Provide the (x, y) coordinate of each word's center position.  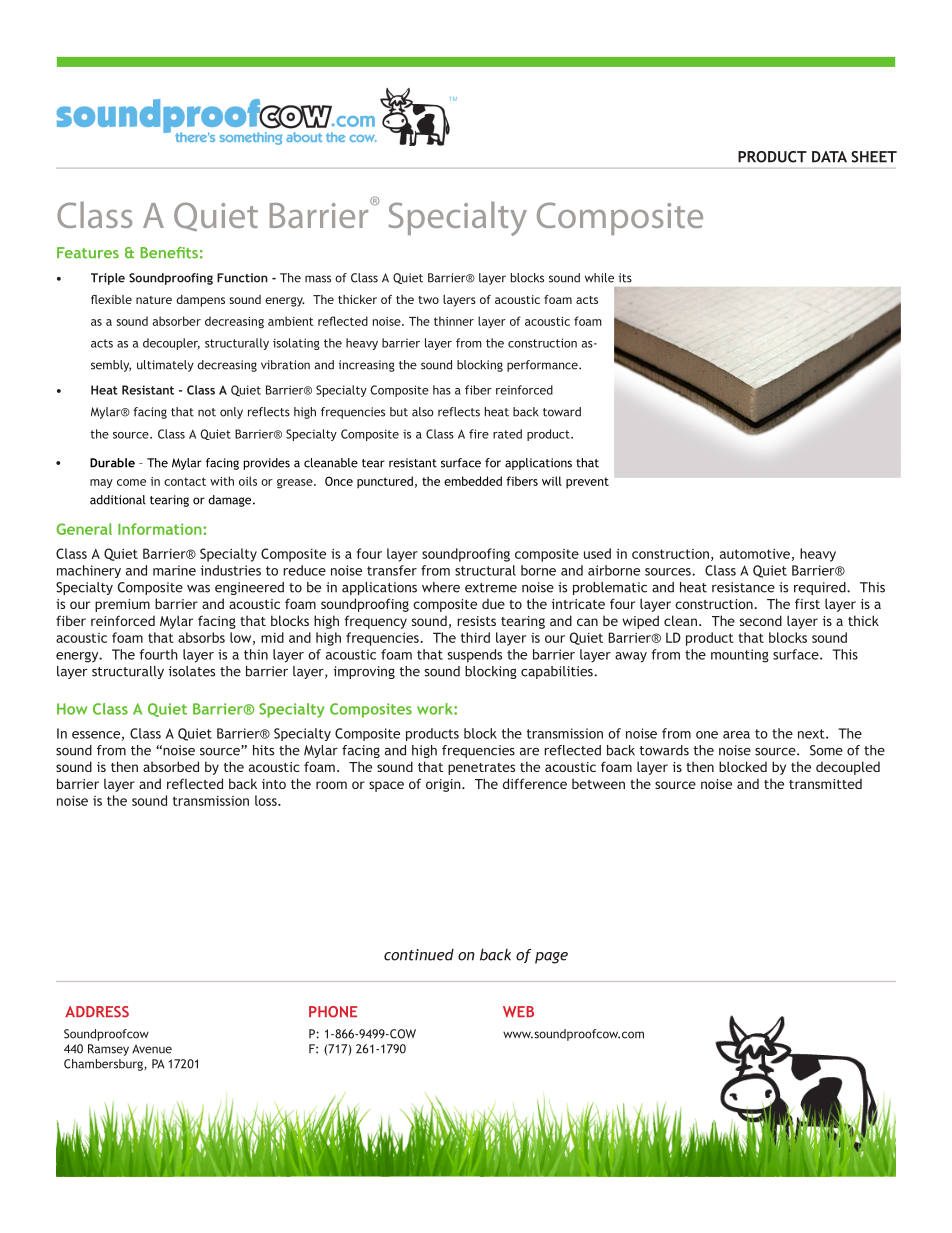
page (551, 958)
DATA (829, 157)
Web (518, 1012)
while (599, 278)
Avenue (152, 1049)
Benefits (169, 253)
